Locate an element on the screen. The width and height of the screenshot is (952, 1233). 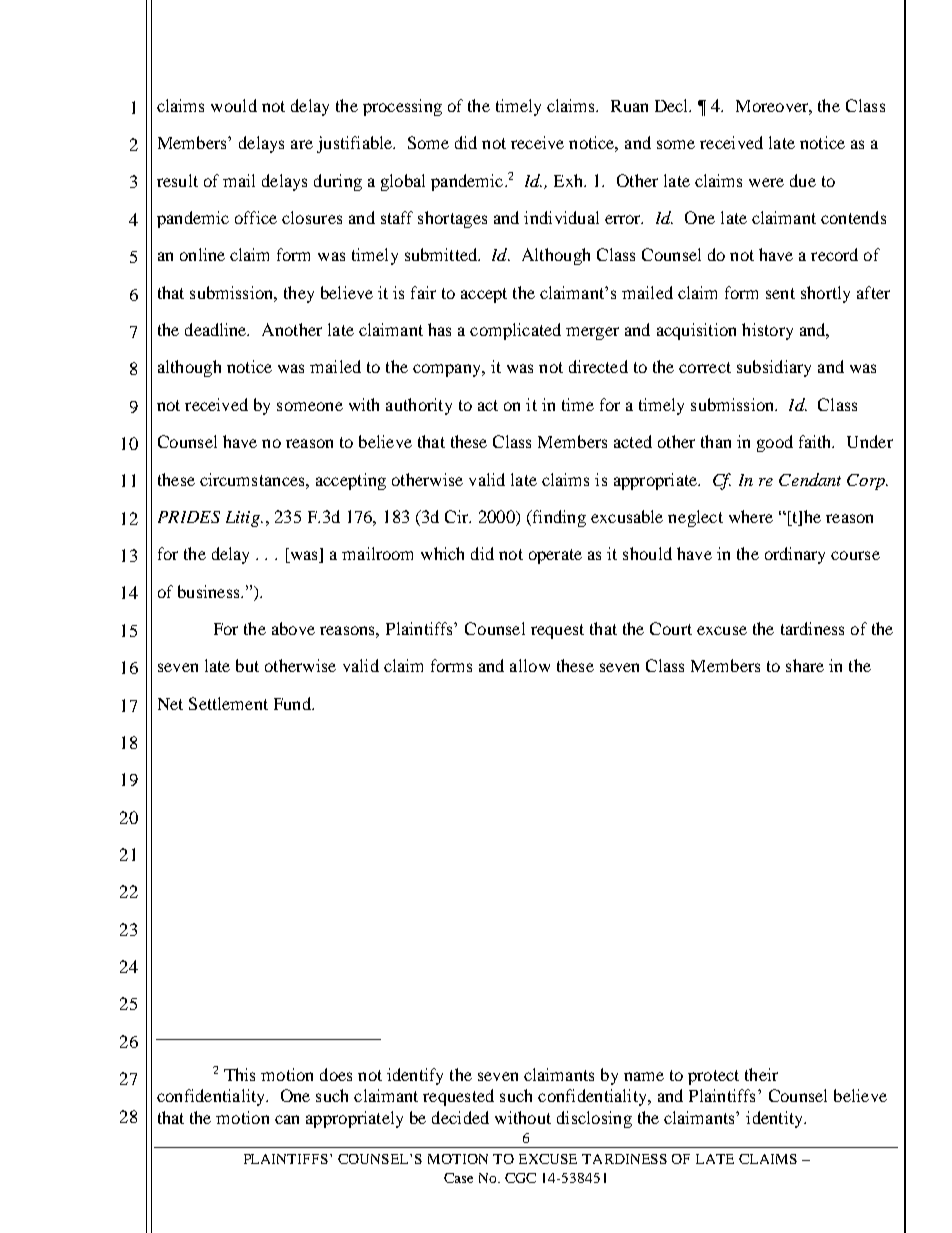
but is located at coordinates (247, 665).
